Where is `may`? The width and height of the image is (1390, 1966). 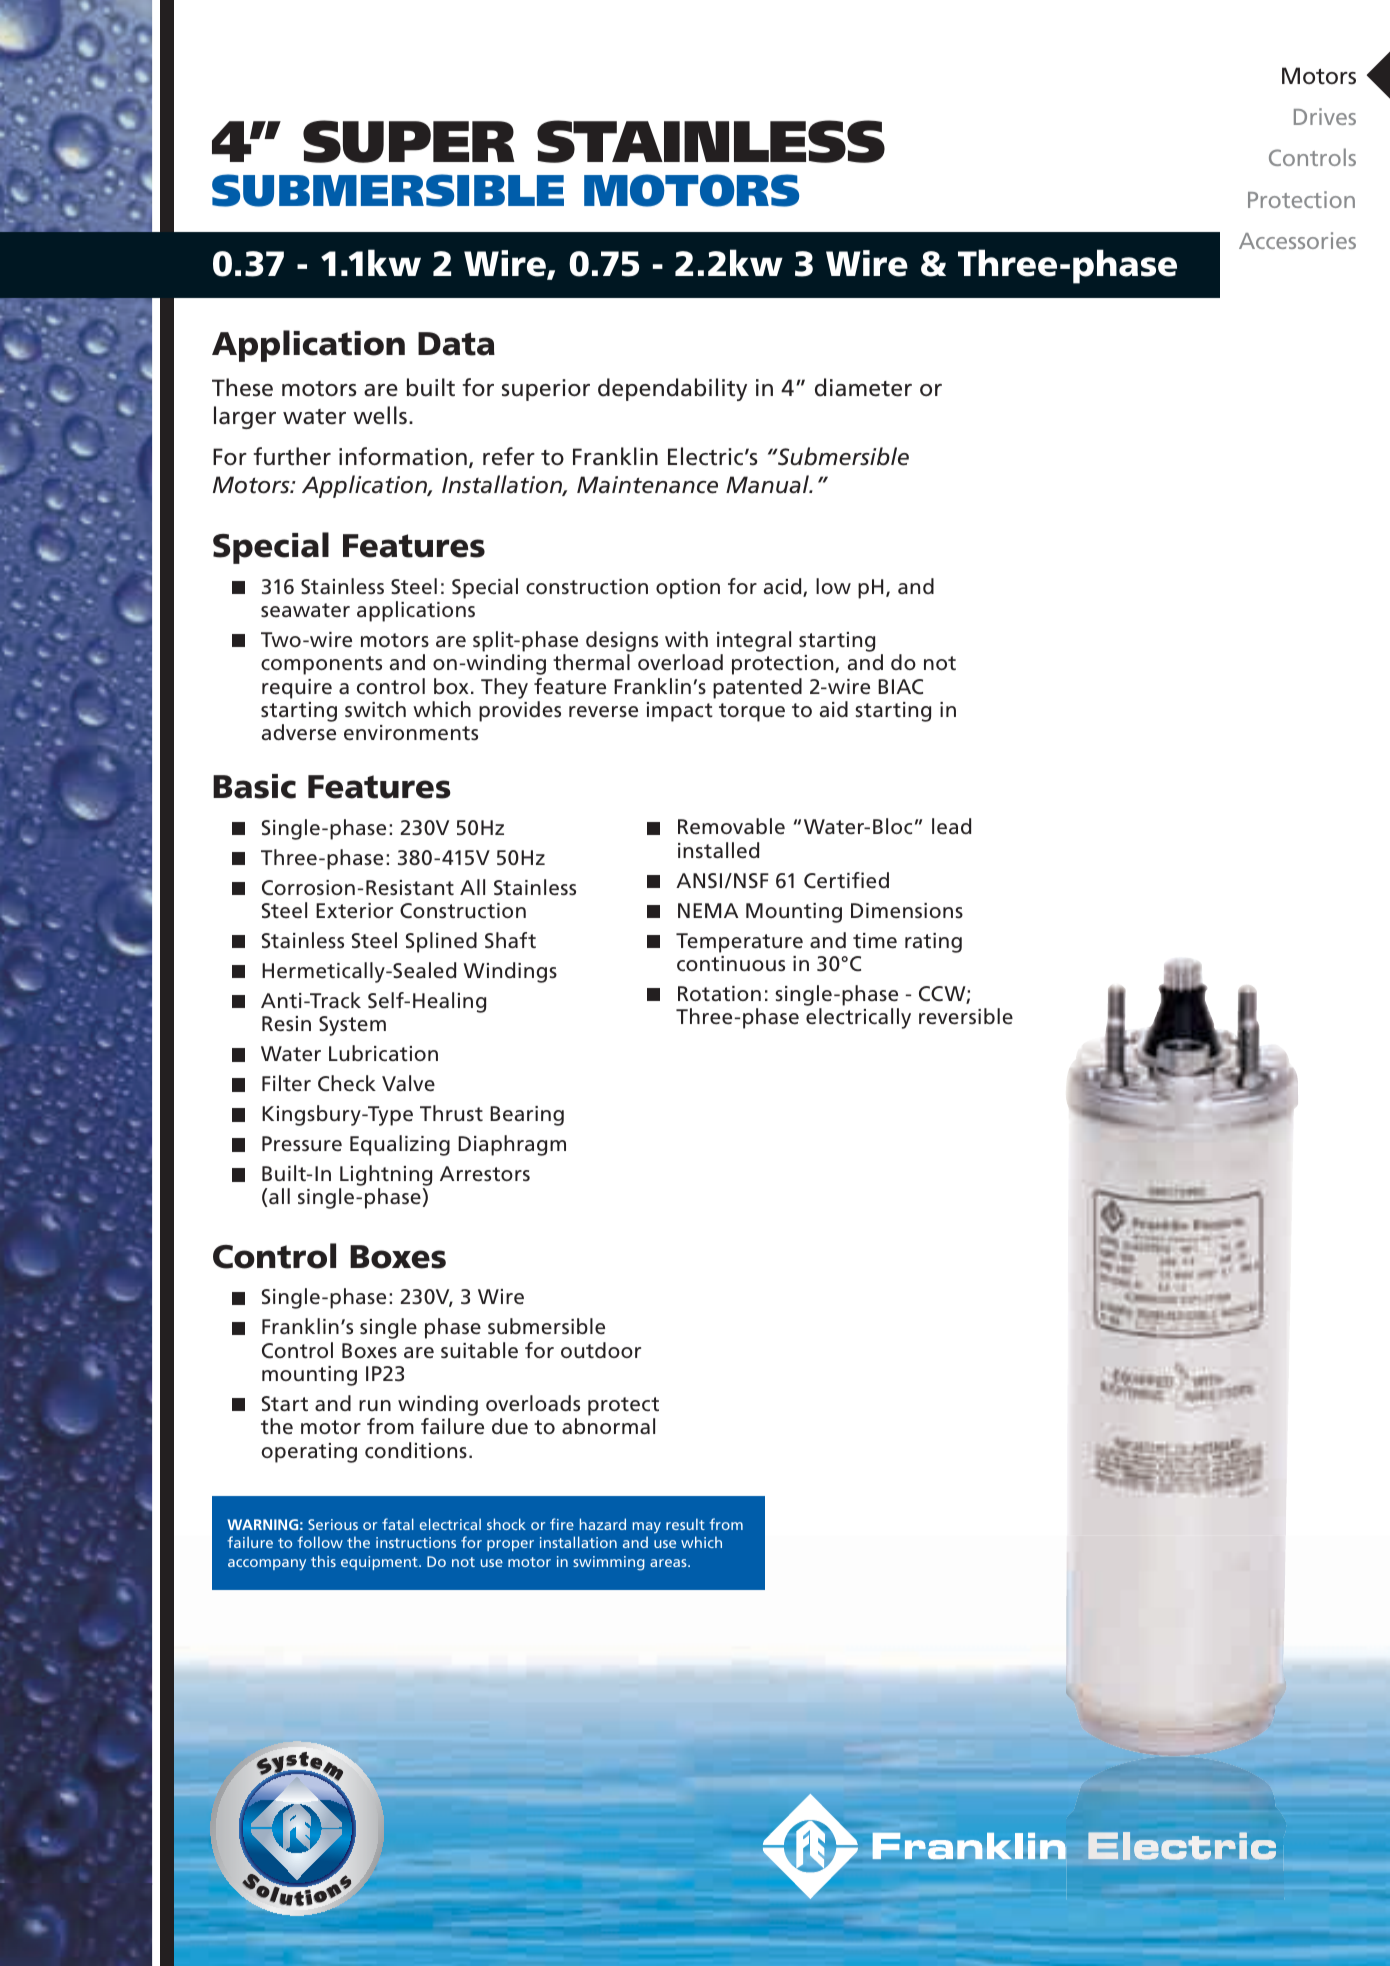 may is located at coordinates (646, 1528).
